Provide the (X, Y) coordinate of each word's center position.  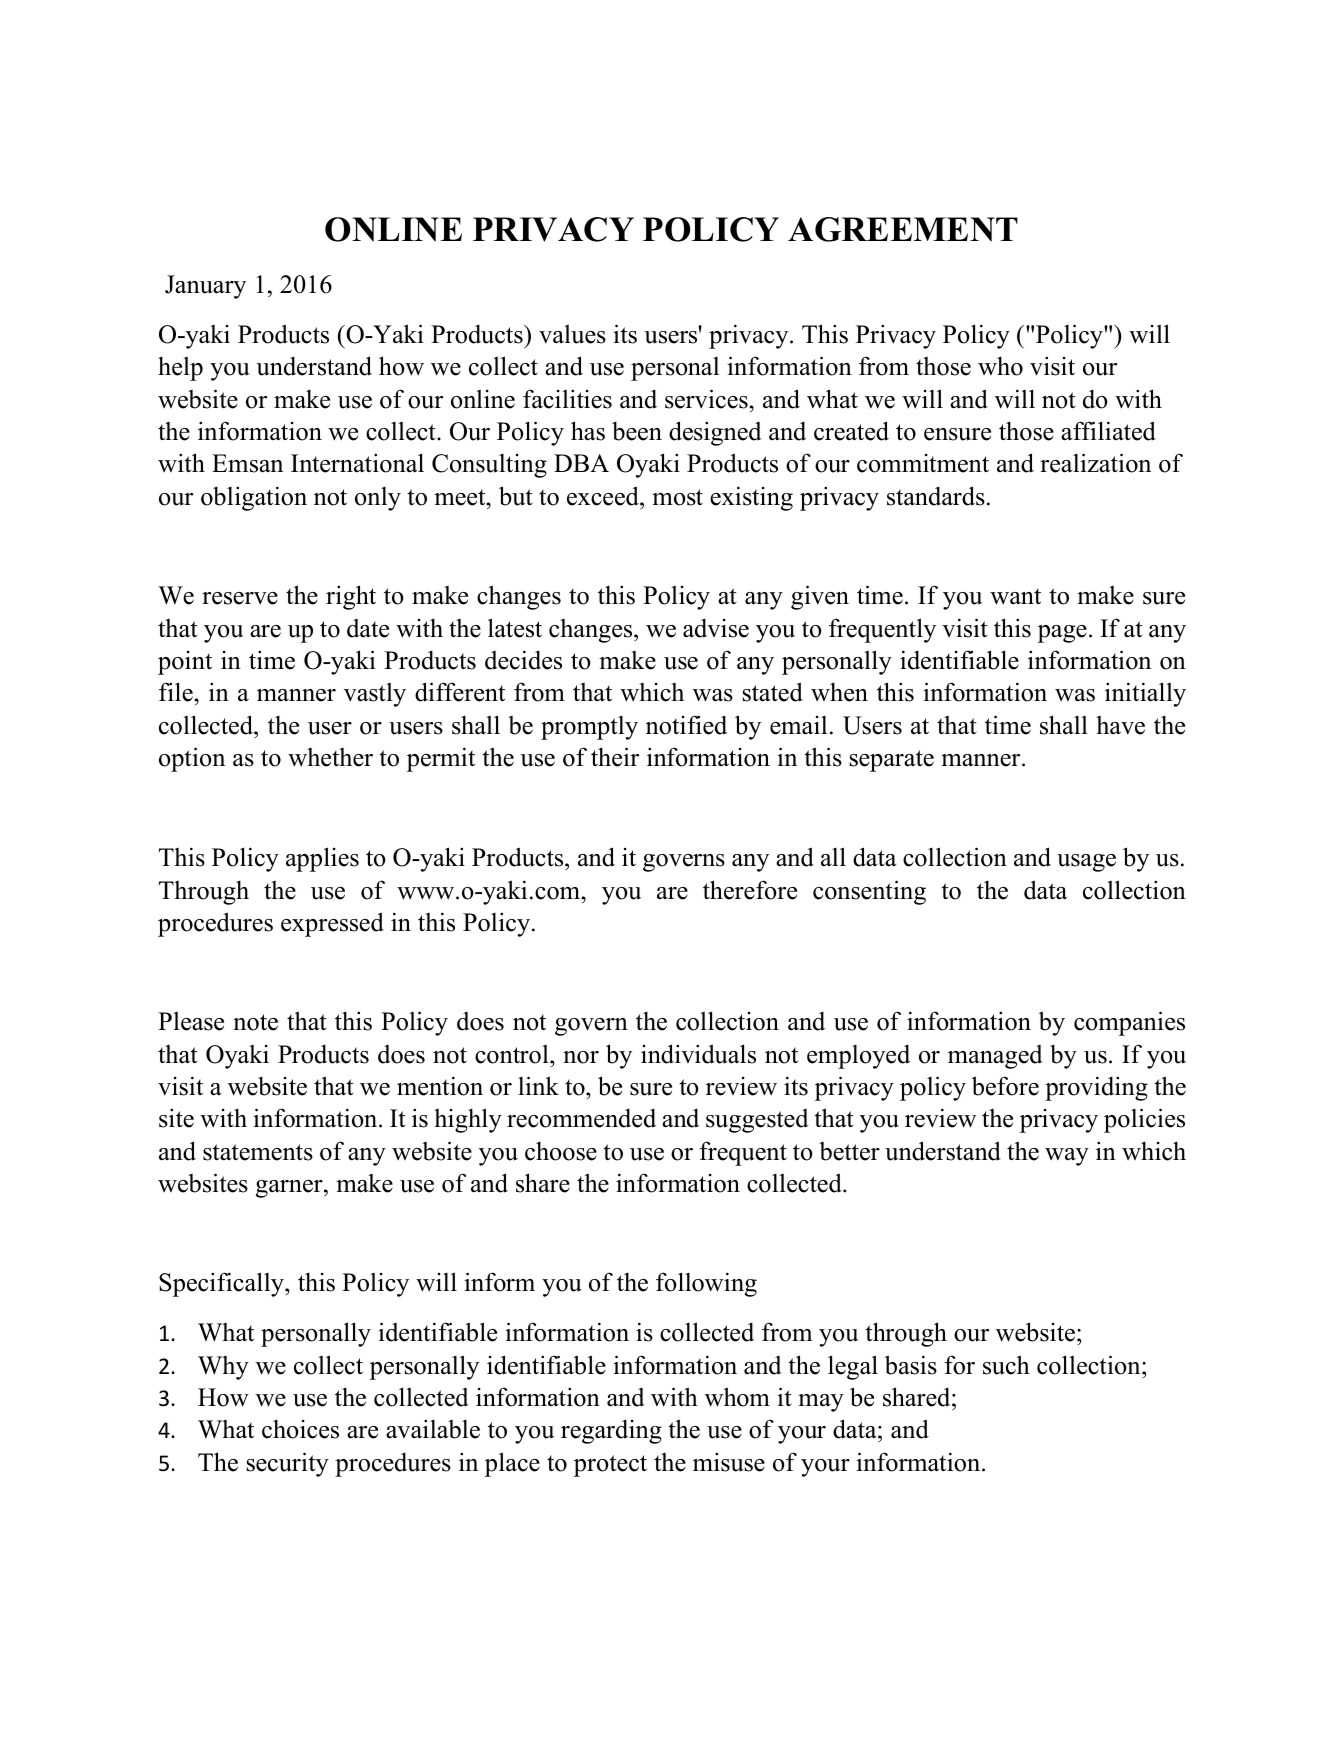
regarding (611, 1431)
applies (322, 859)
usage (1086, 863)
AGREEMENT (903, 229)
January (205, 287)
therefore (750, 890)
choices (300, 1429)
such (1006, 1365)
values (572, 334)
